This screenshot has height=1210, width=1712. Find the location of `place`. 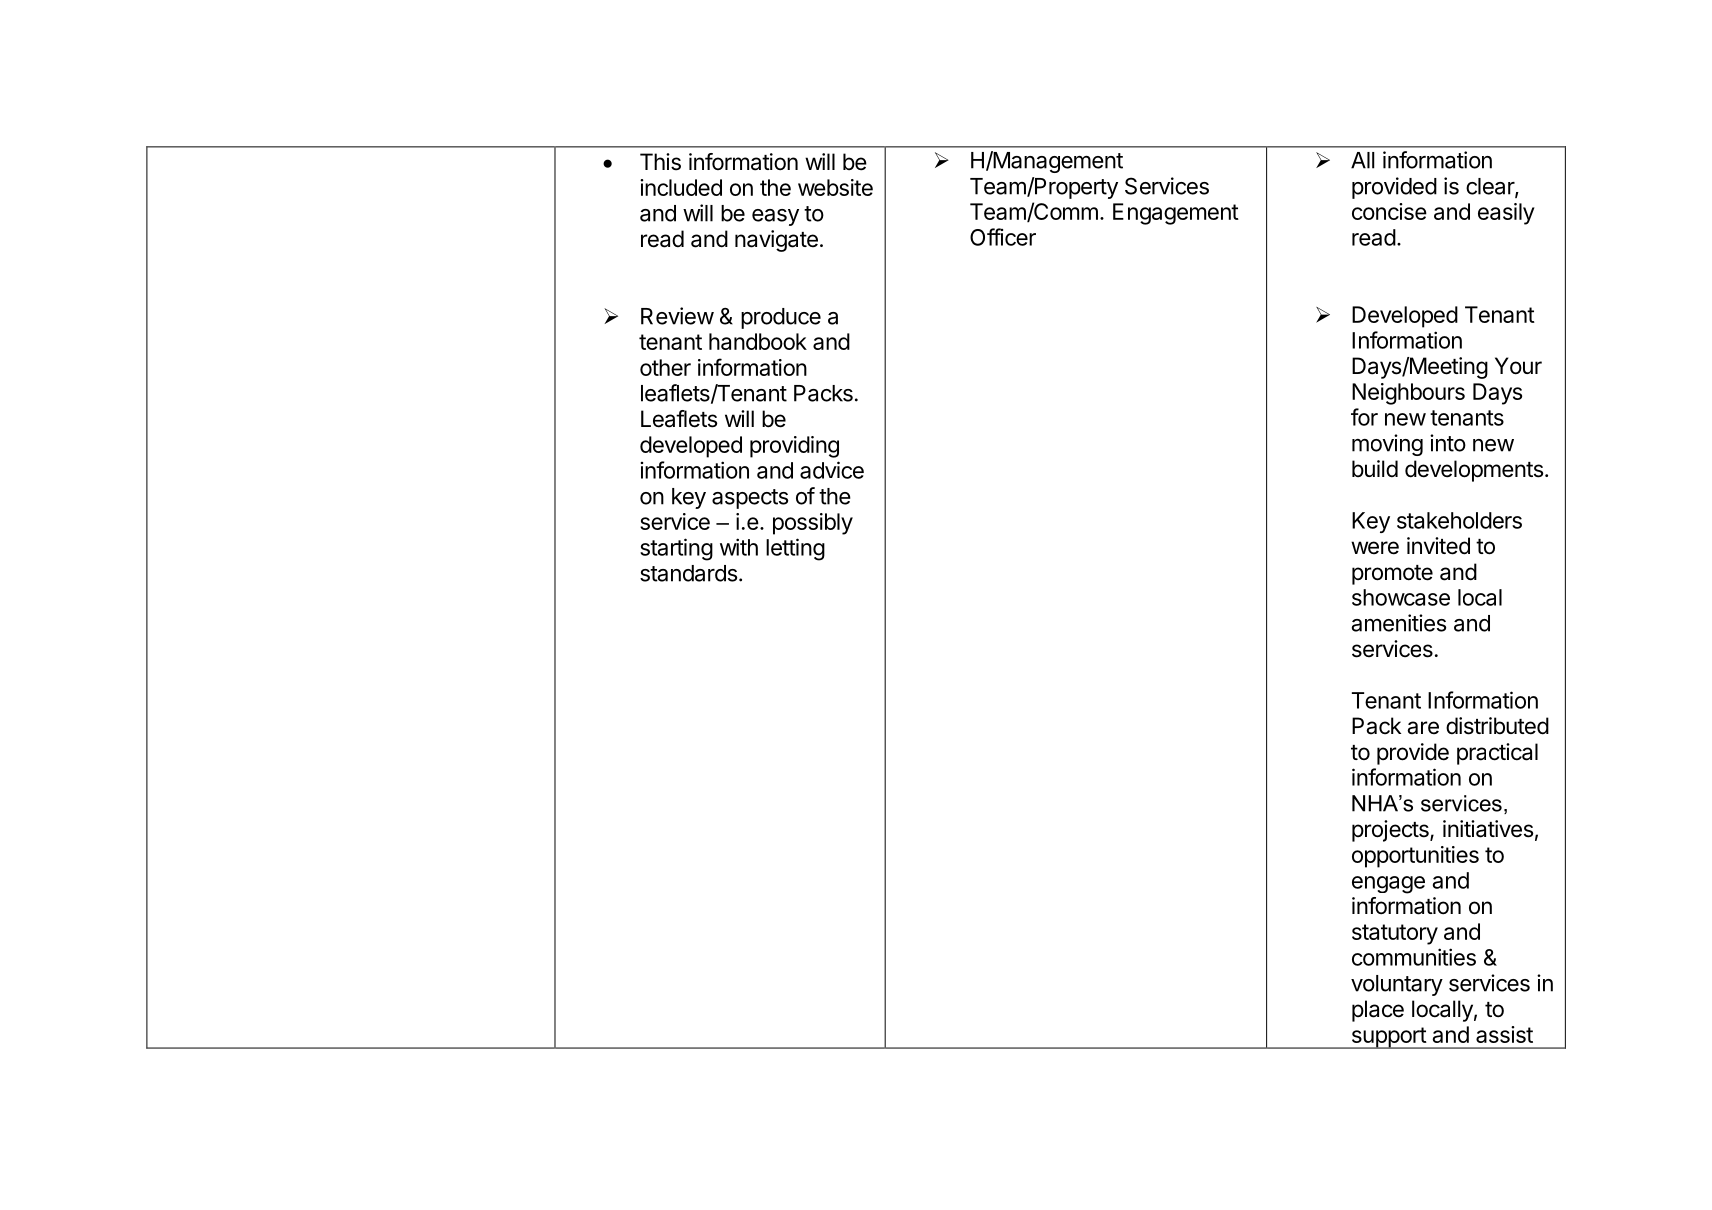

place is located at coordinates (1378, 1011).
